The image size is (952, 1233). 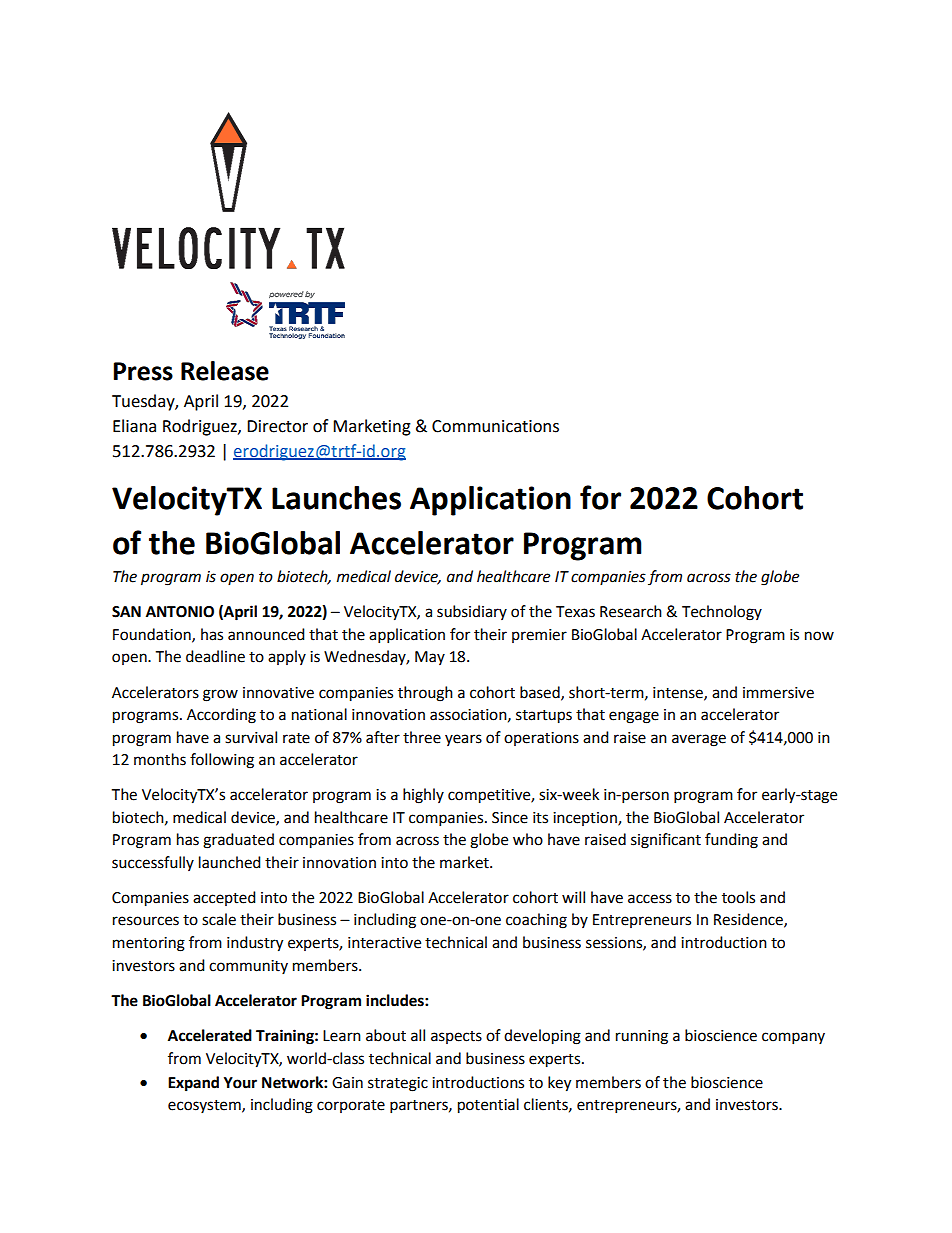 I want to click on Expand, so click(x=193, y=1084).
